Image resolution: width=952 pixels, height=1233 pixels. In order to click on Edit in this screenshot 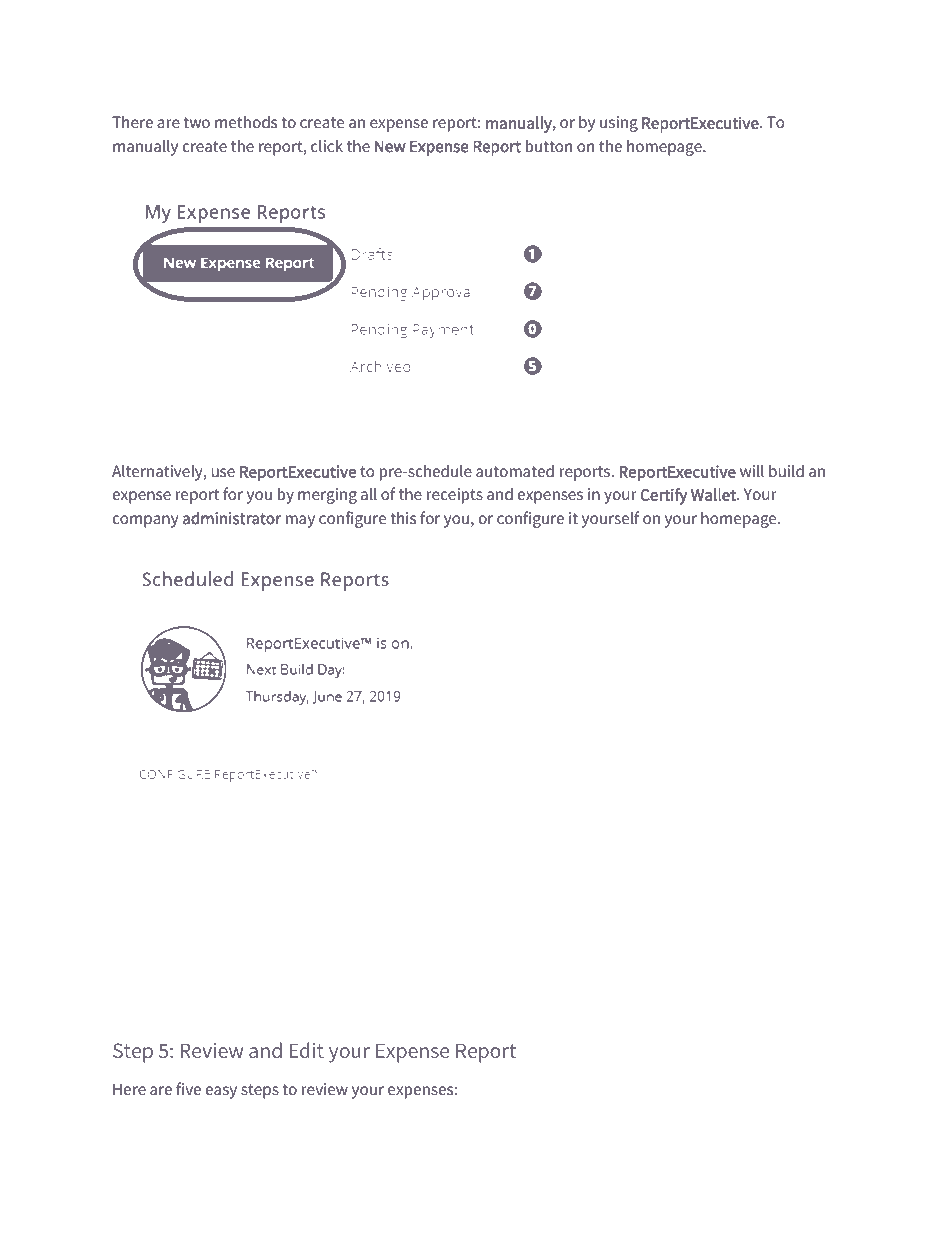, I will do `click(307, 1050)`.
